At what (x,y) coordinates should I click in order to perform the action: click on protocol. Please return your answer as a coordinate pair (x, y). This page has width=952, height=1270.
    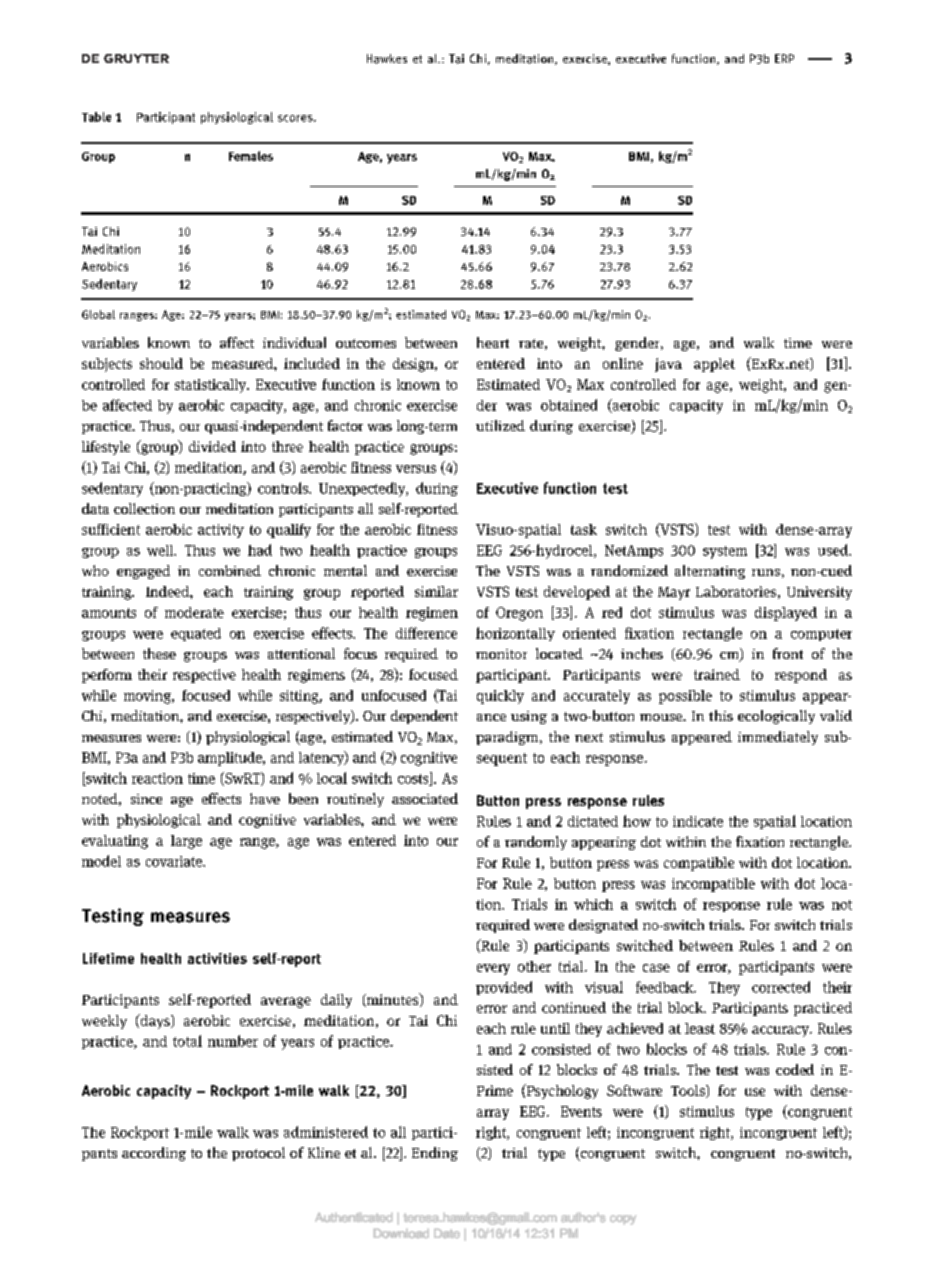
    Looking at the image, I should click on (258, 1154).
